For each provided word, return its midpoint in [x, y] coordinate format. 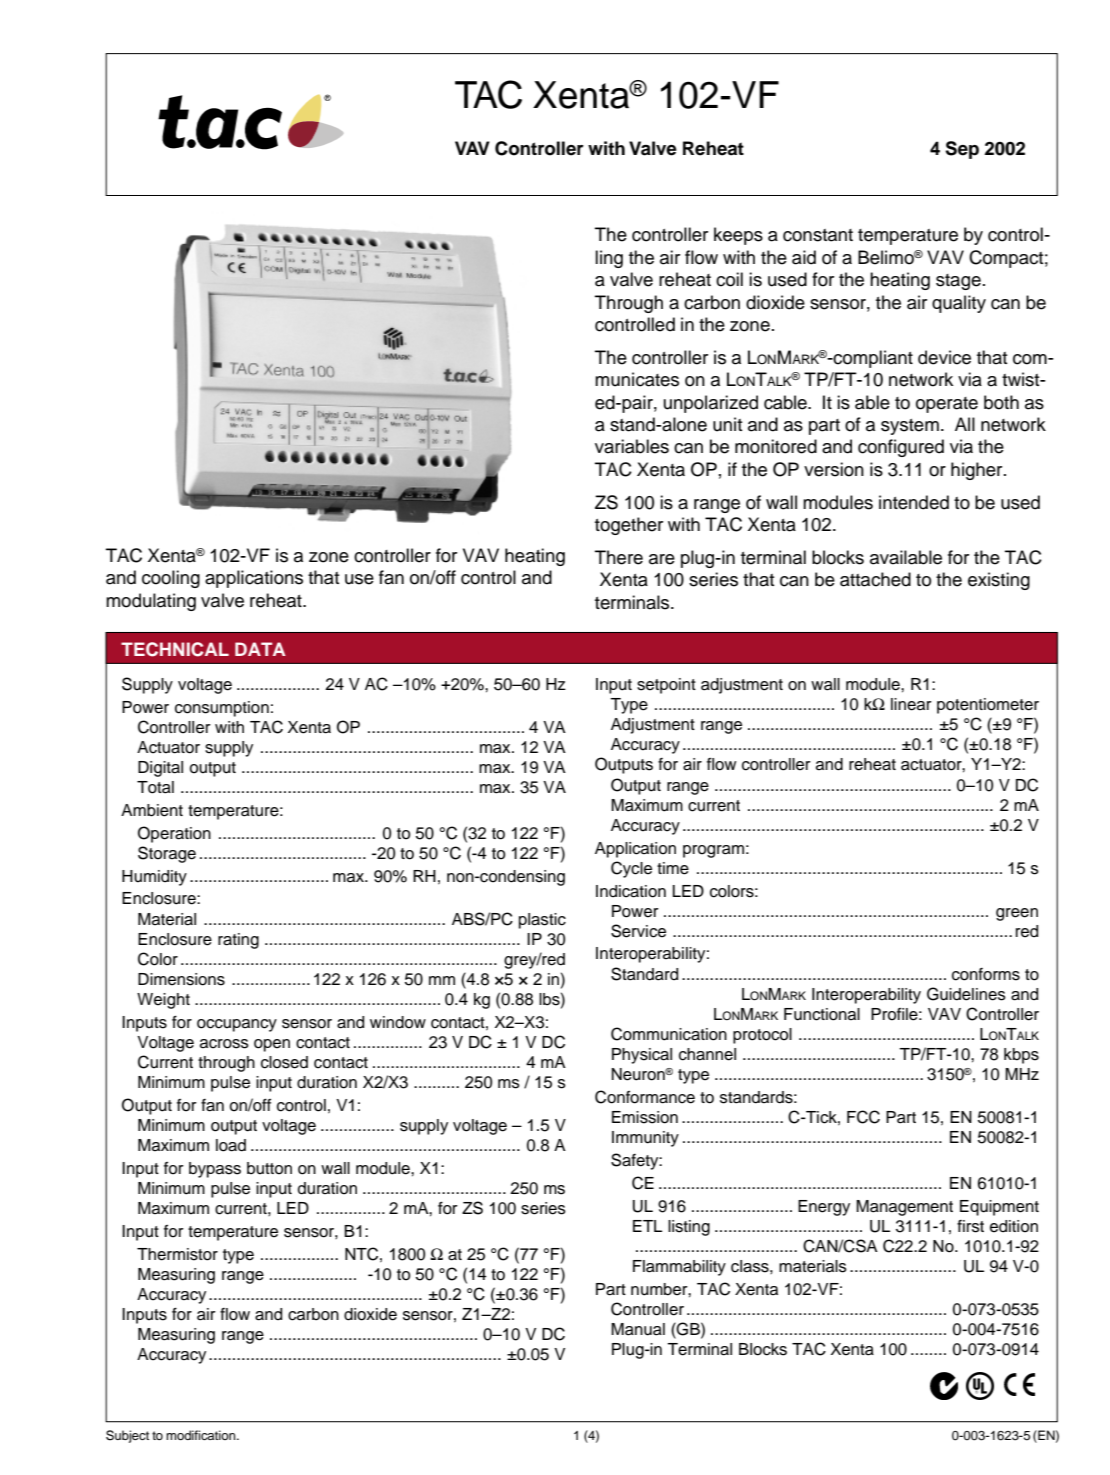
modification [202, 1435]
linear [911, 704]
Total [155, 787]
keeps [738, 236]
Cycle [631, 869]
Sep [962, 150]
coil [729, 279]
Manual [638, 1329]
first [970, 1226]
